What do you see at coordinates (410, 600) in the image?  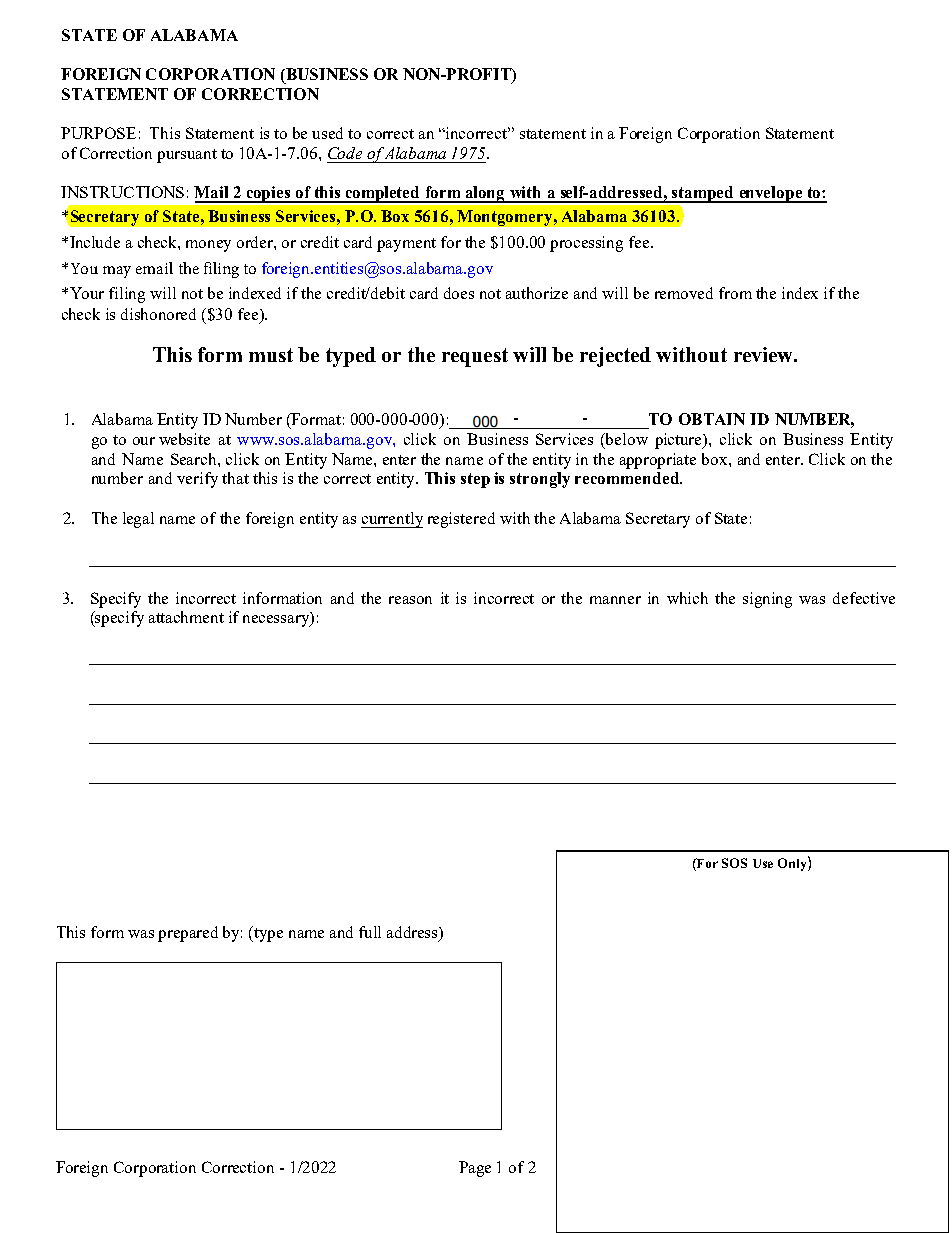 I see `reason` at bounding box center [410, 600].
